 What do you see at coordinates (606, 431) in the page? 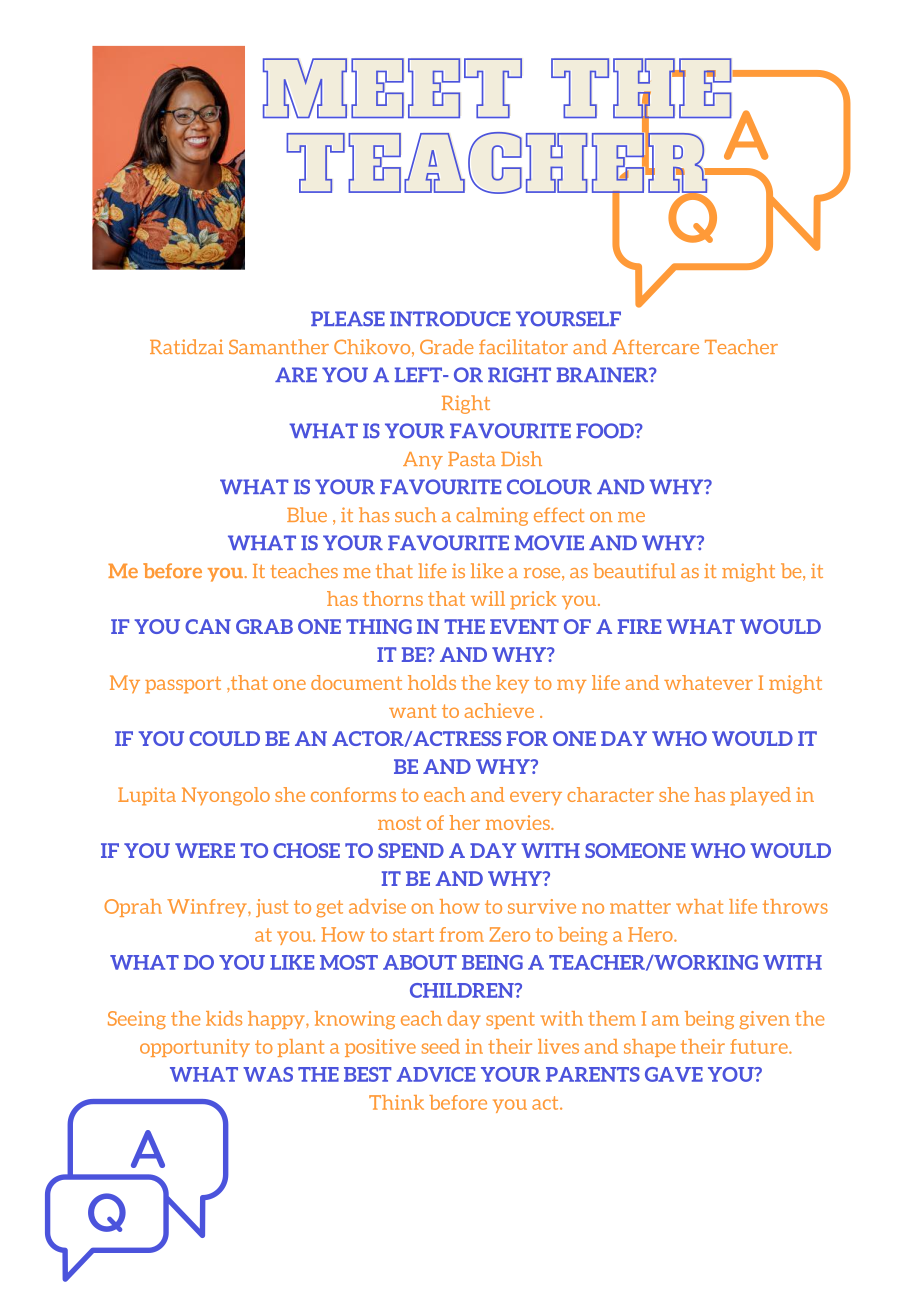
I see `FOOD` at bounding box center [606, 431].
